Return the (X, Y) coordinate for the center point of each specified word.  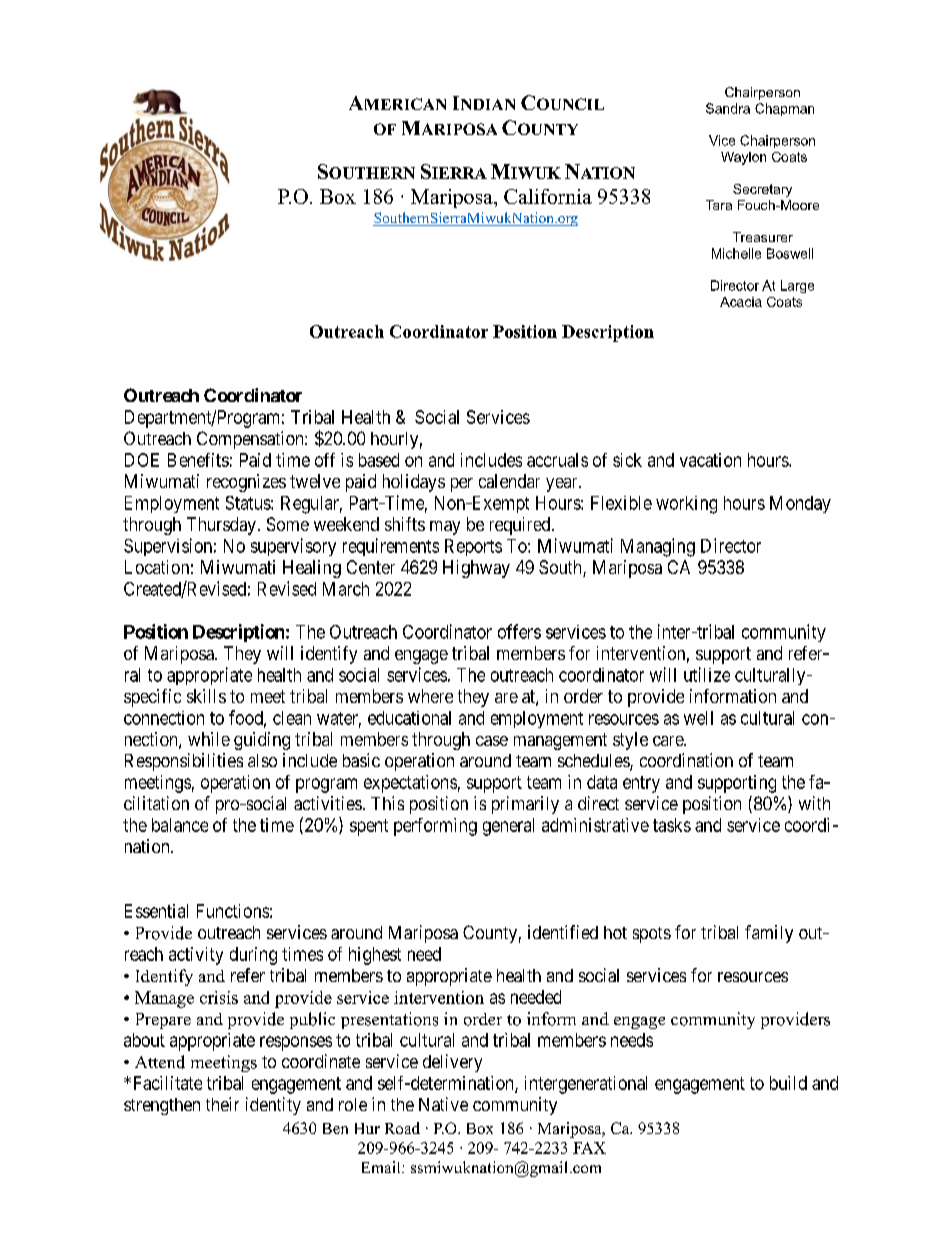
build (788, 1083)
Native (443, 1104)
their (222, 1104)
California (548, 196)
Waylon (743, 158)
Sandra (728, 108)
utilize (707, 674)
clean (292, 718)
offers (519, 631)
